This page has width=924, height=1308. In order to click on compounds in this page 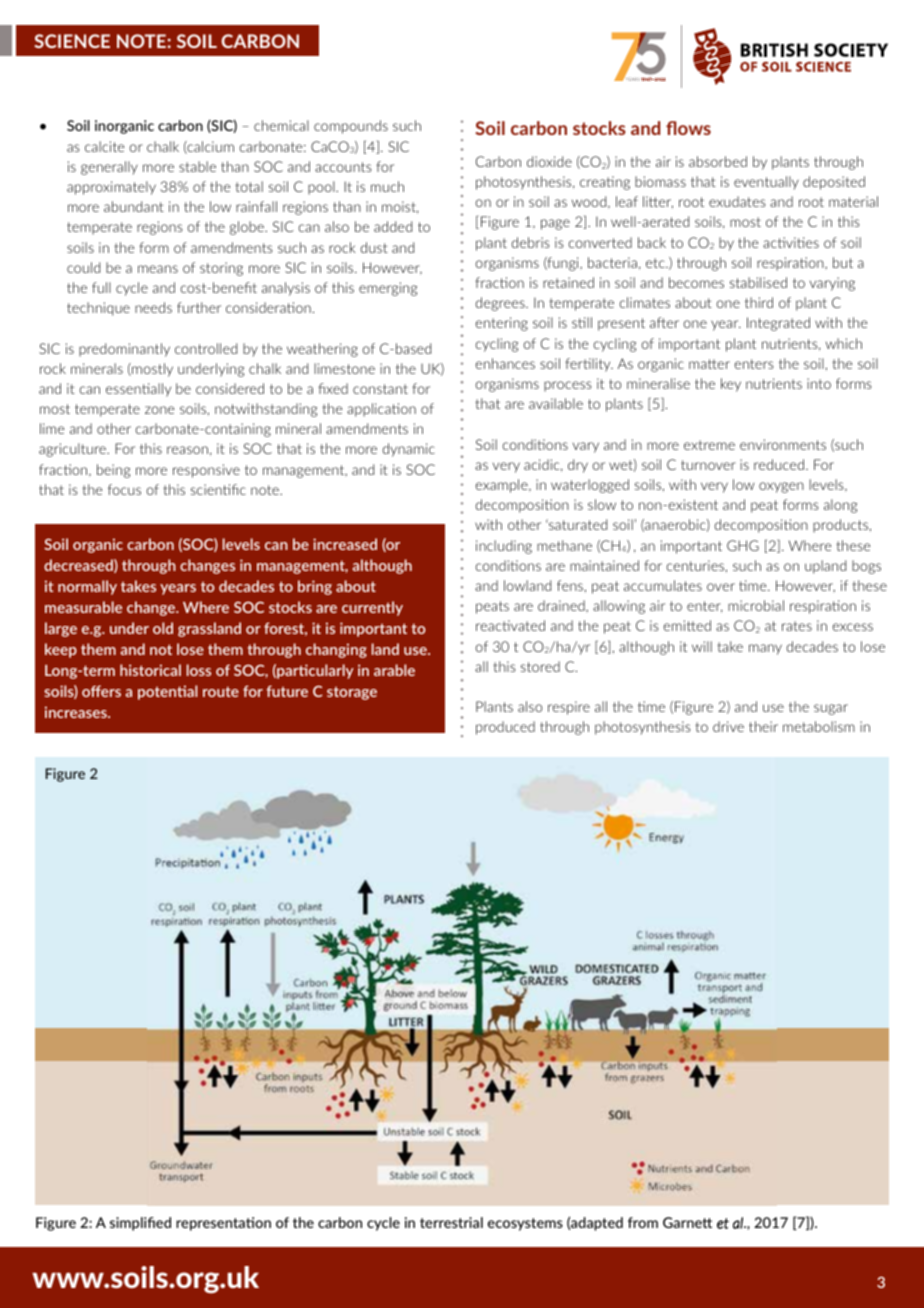, I will do `click(351, 127)`.
